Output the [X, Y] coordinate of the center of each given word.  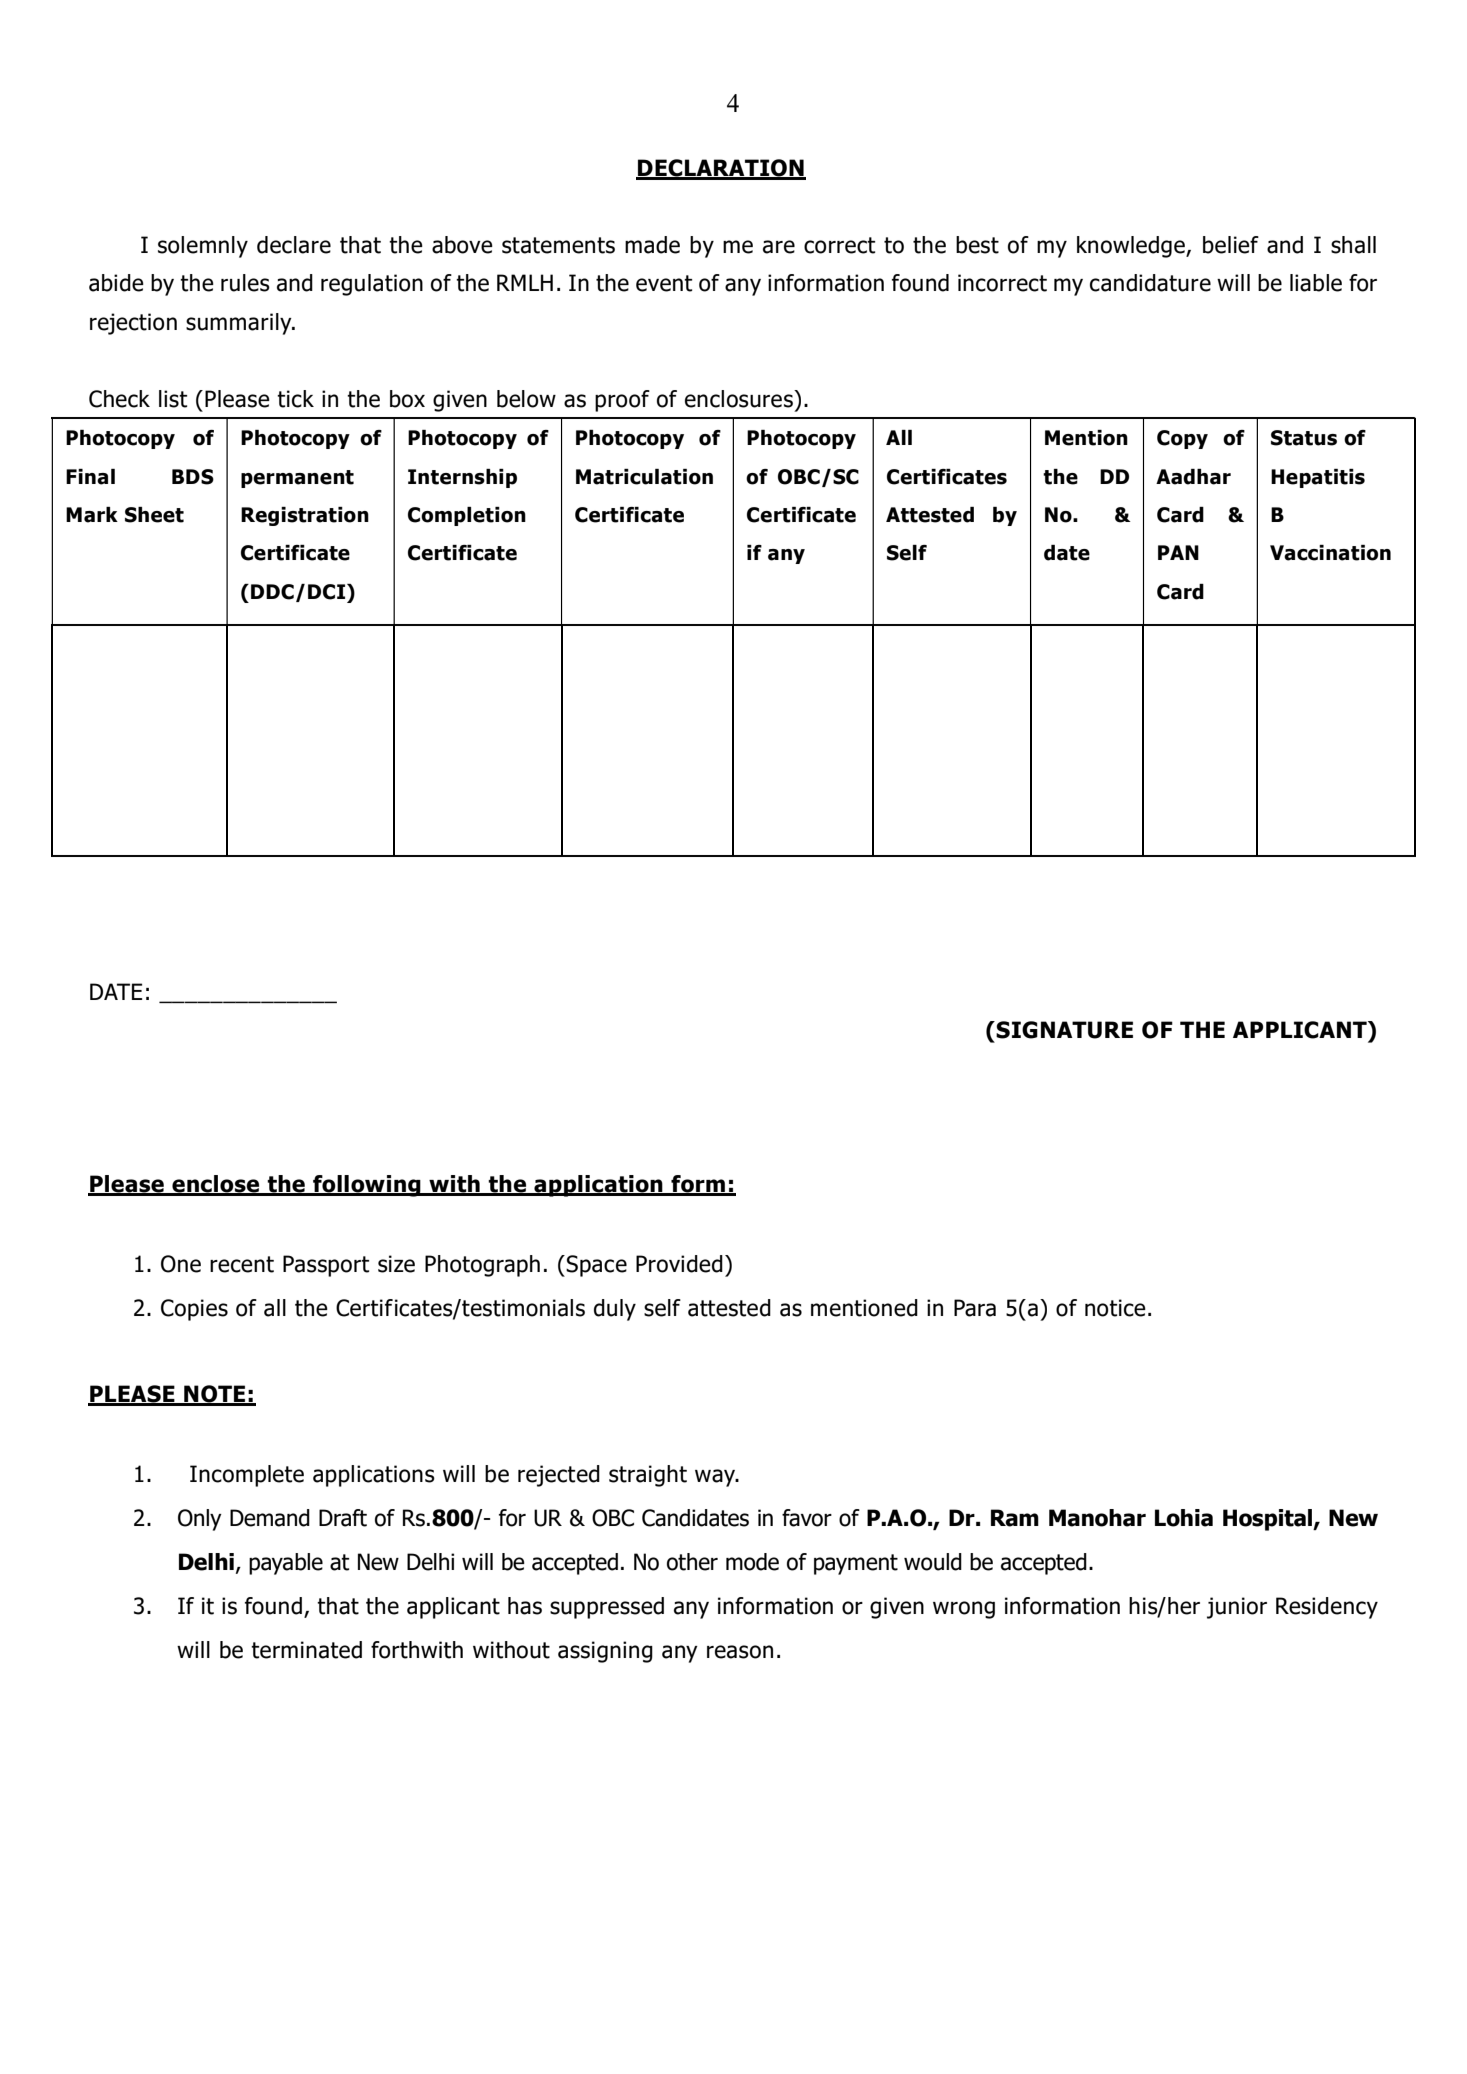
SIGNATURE [1064, 1030]
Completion [467, 516]
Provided [679, 1264]
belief [1231, 245]
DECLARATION [721, 169]
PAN [1178, 552]
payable [286, 1564]
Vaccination [1330, 553]
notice [1115, 1308]
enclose [216, 1185]
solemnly [203, 247]
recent [242, 1264]
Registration [305, 516]
